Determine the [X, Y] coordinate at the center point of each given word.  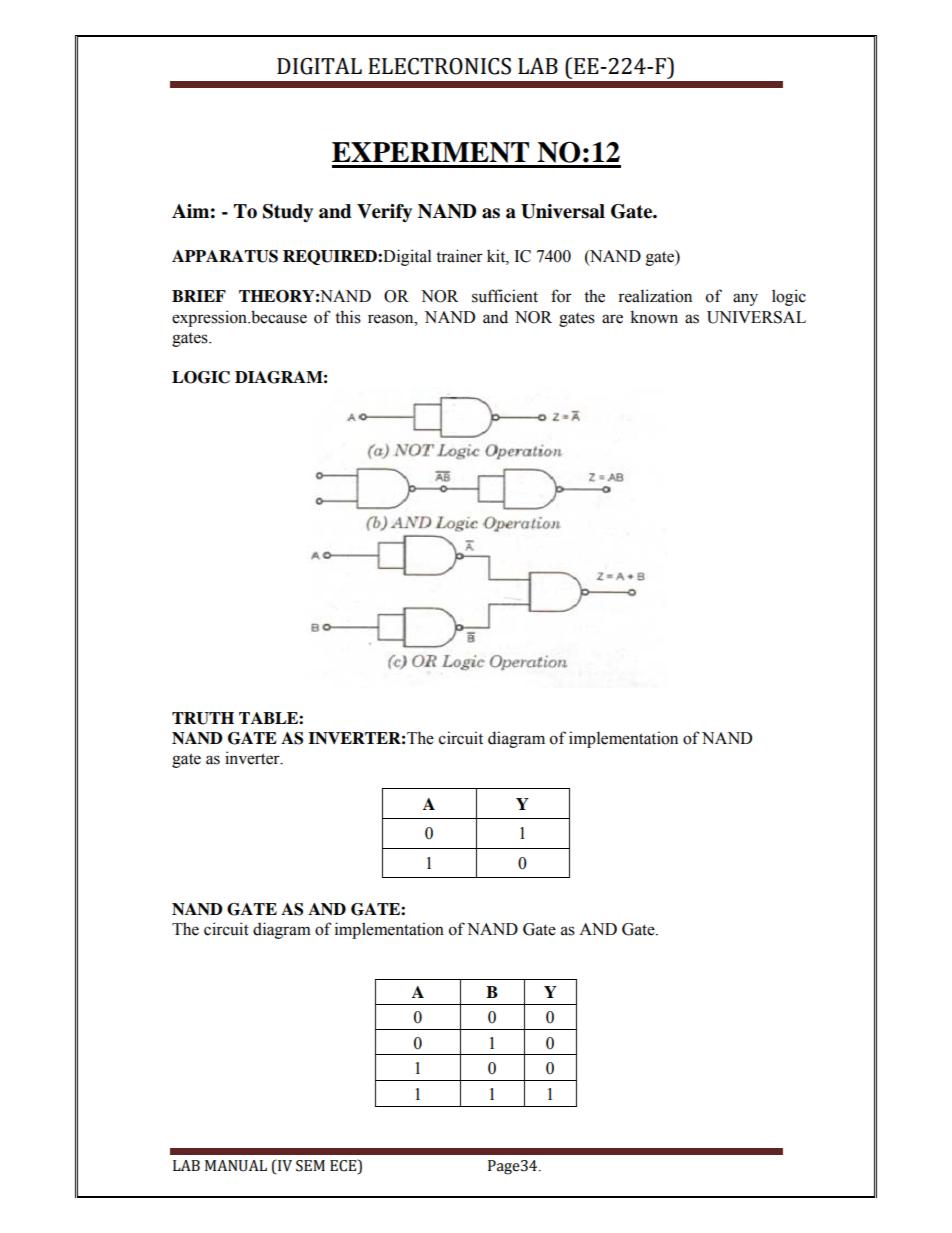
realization [655, 296]
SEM [310, 1166]
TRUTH [203, 718]
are [612, 319]
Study [288, 213]
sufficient [505, 296]
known [654, 317]
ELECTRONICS [439, 66]
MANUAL [236, 1166]
